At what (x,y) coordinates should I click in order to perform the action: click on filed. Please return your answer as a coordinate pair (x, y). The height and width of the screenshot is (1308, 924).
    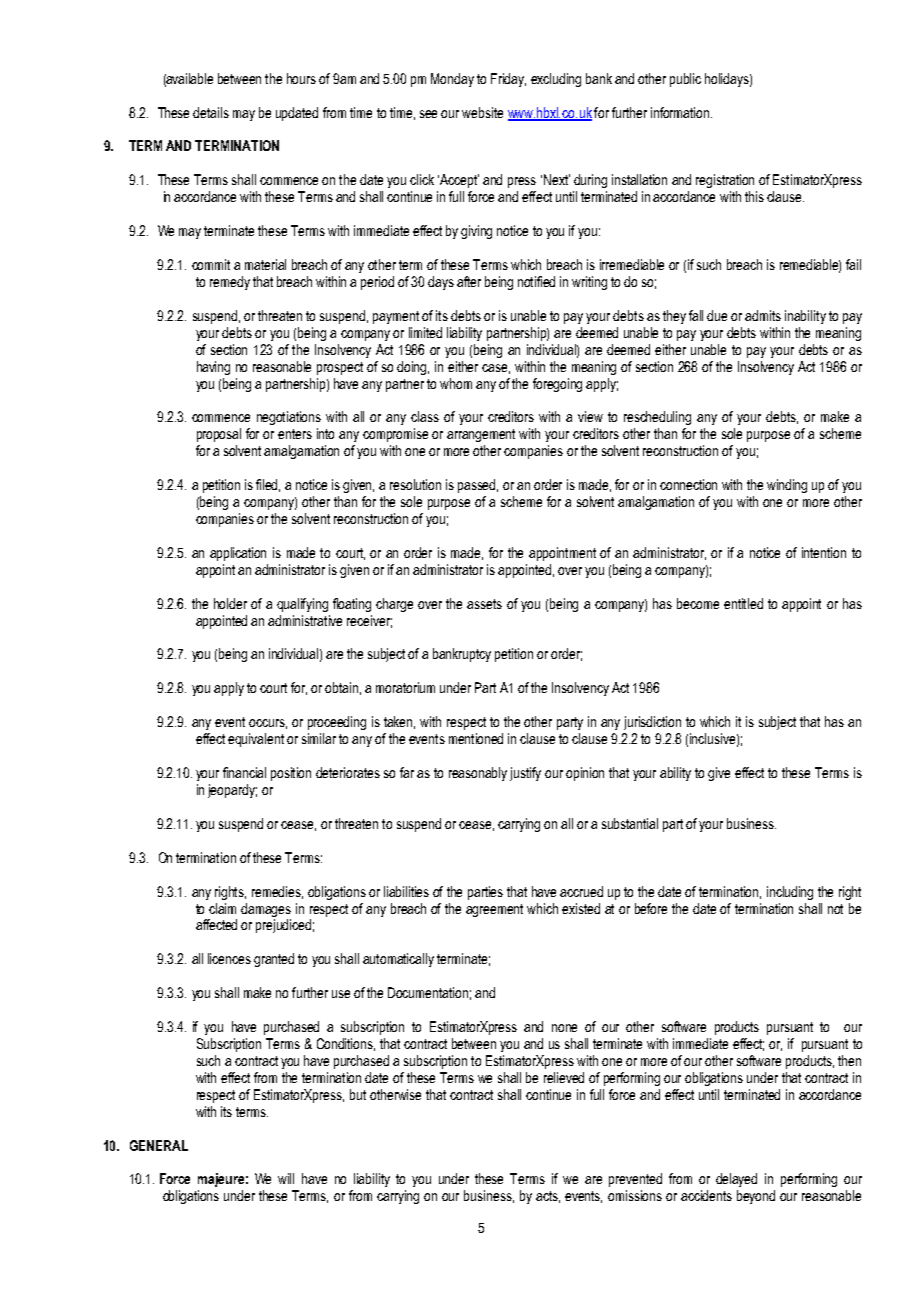
    Looking at the image, I should click on (268, 485).
